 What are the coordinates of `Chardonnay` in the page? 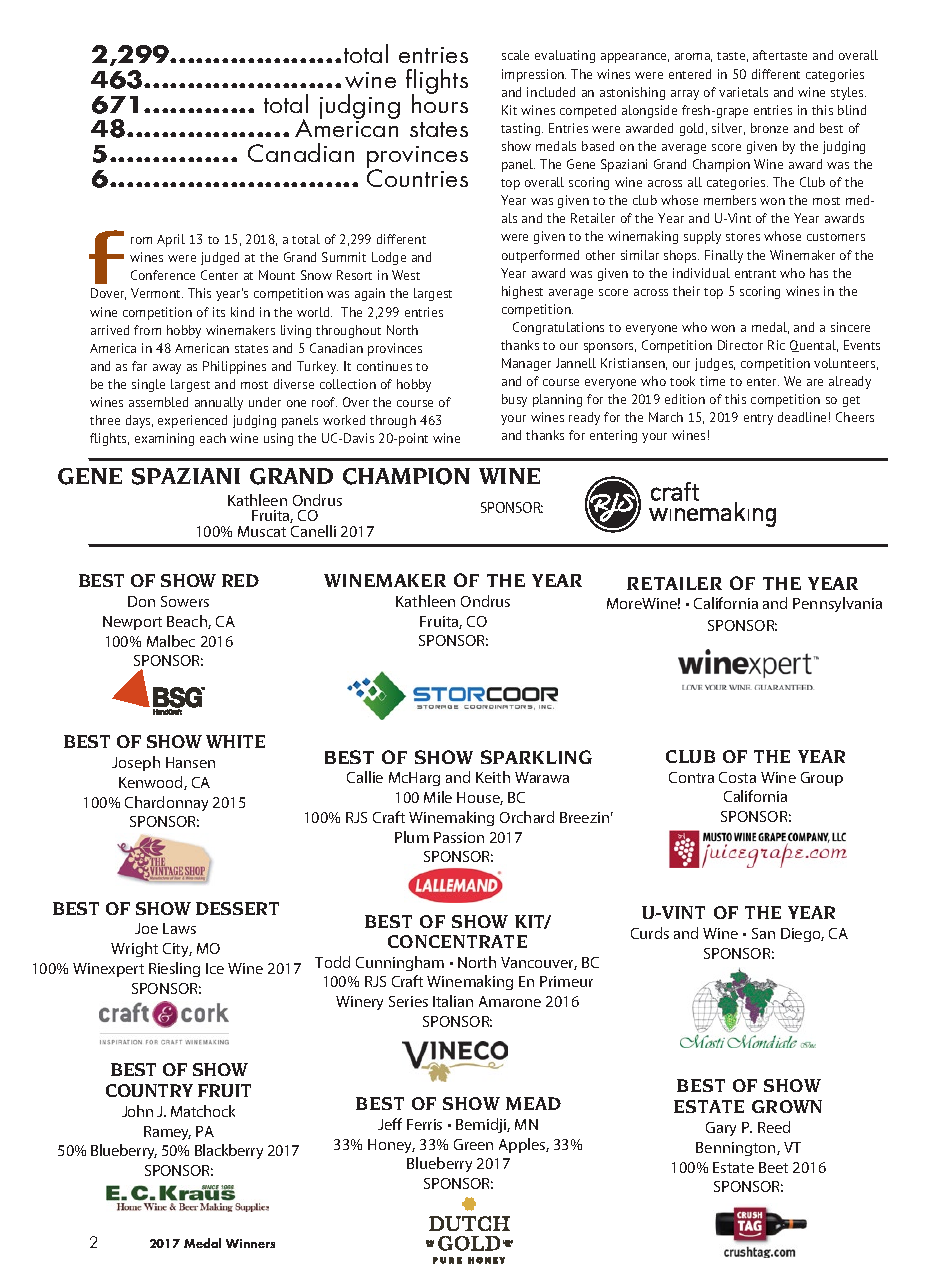 It's located at (166, 803).
